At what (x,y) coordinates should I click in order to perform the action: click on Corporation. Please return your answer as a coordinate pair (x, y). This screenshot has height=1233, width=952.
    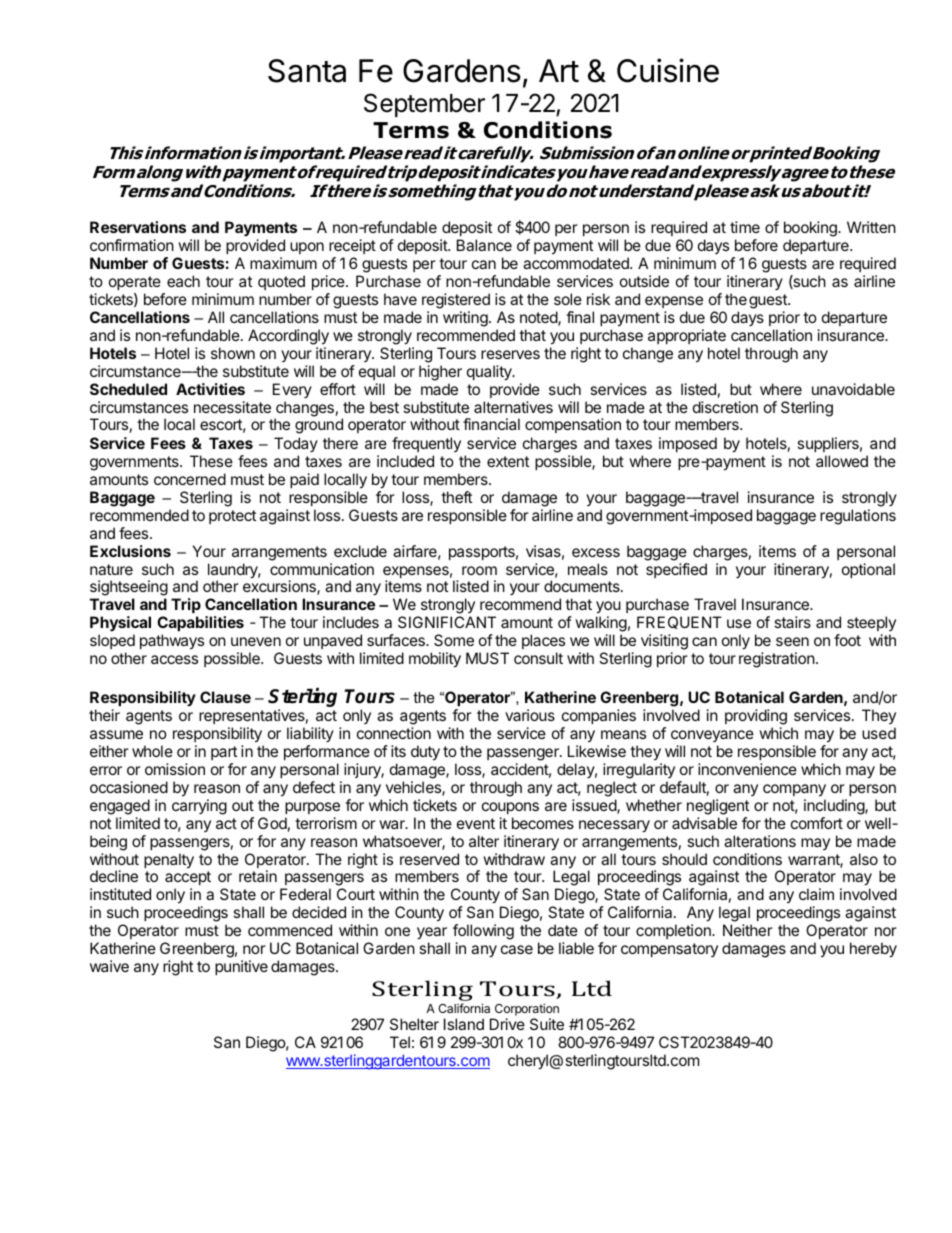
    Looking at the image, I should click on (527, 1009).
